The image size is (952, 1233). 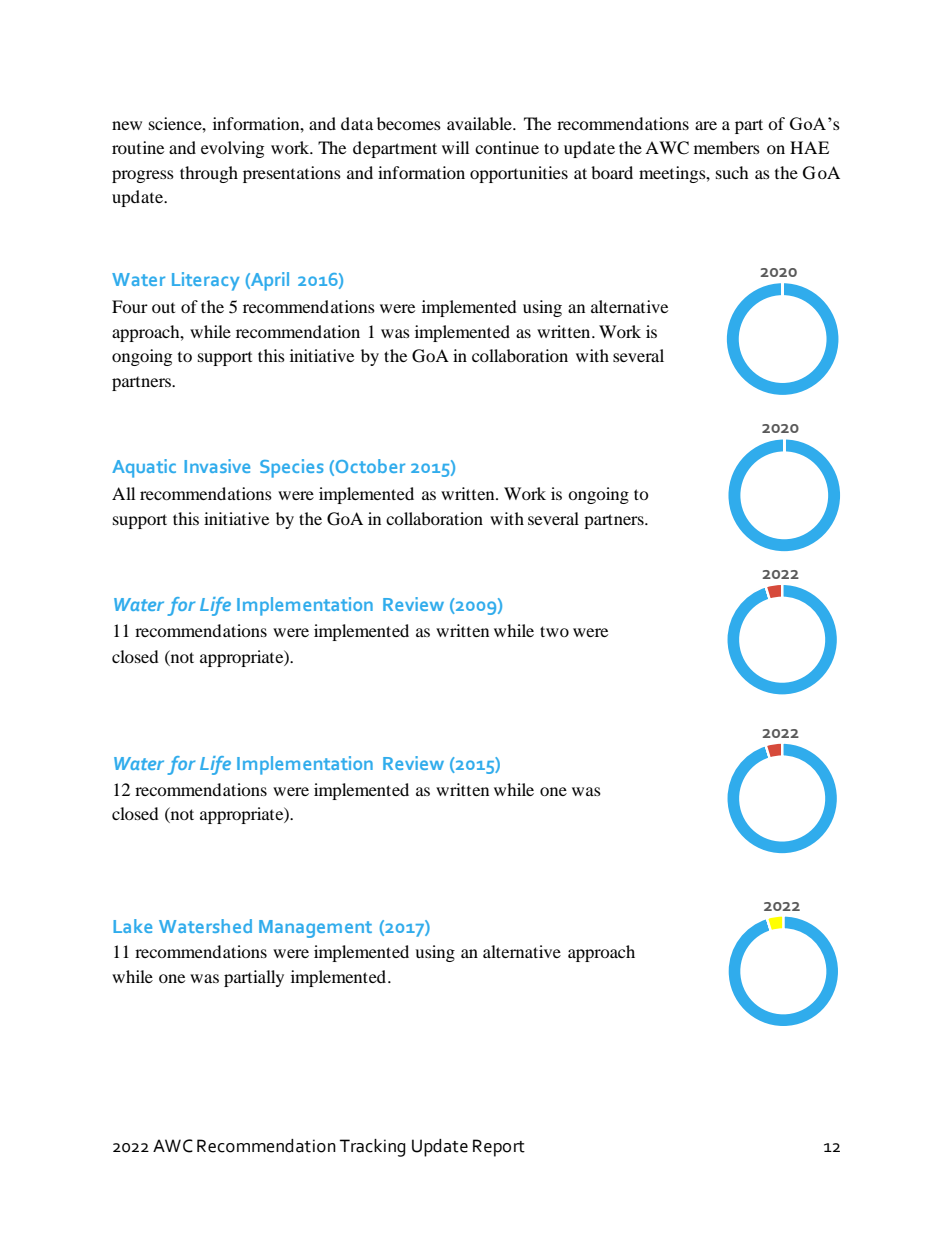 What do you see at coordinates (554, 631) in the screenshot?
I see `two` at bounding box center [554, 631].
